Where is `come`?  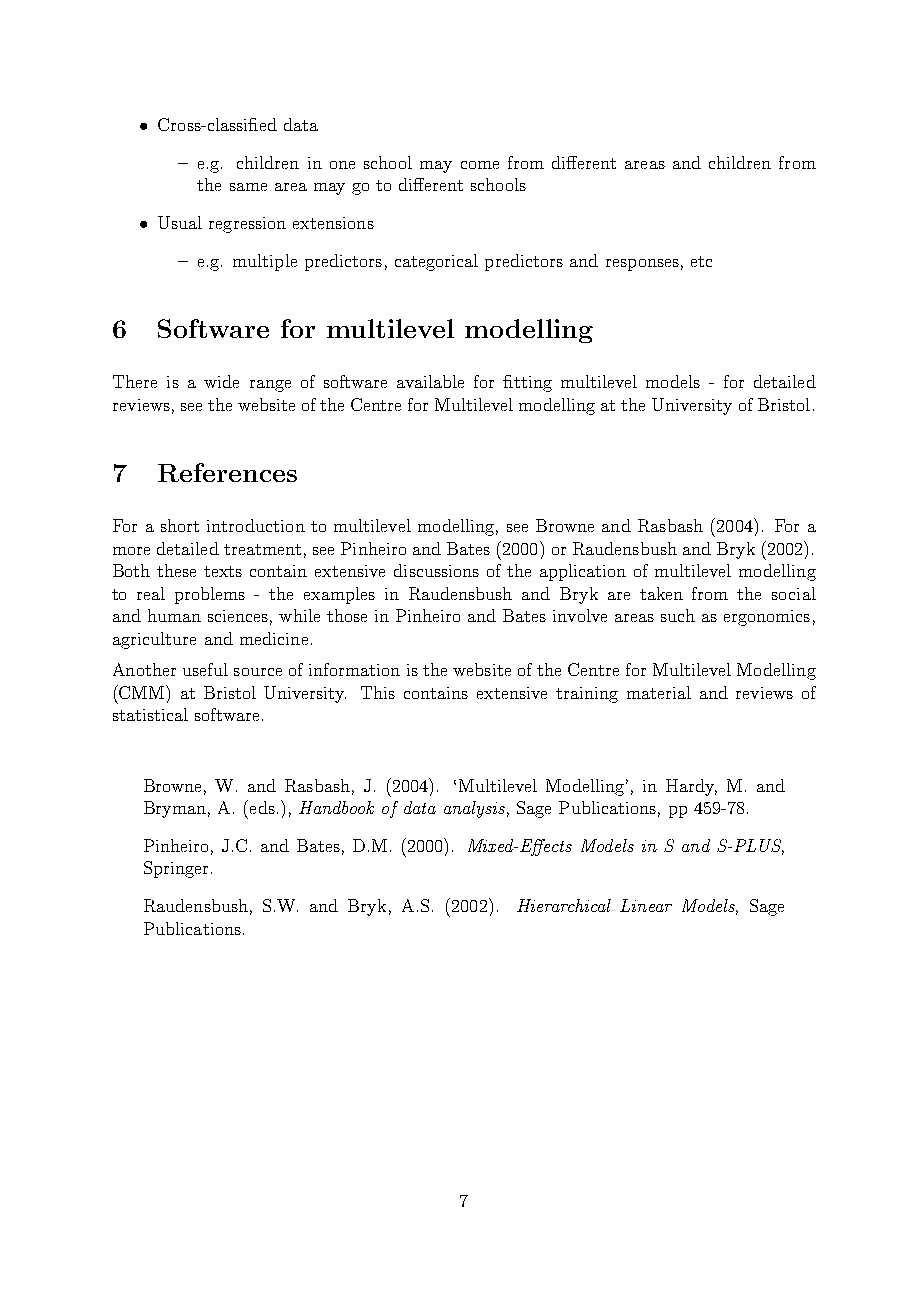 come is located at coordinates (480, 165).
